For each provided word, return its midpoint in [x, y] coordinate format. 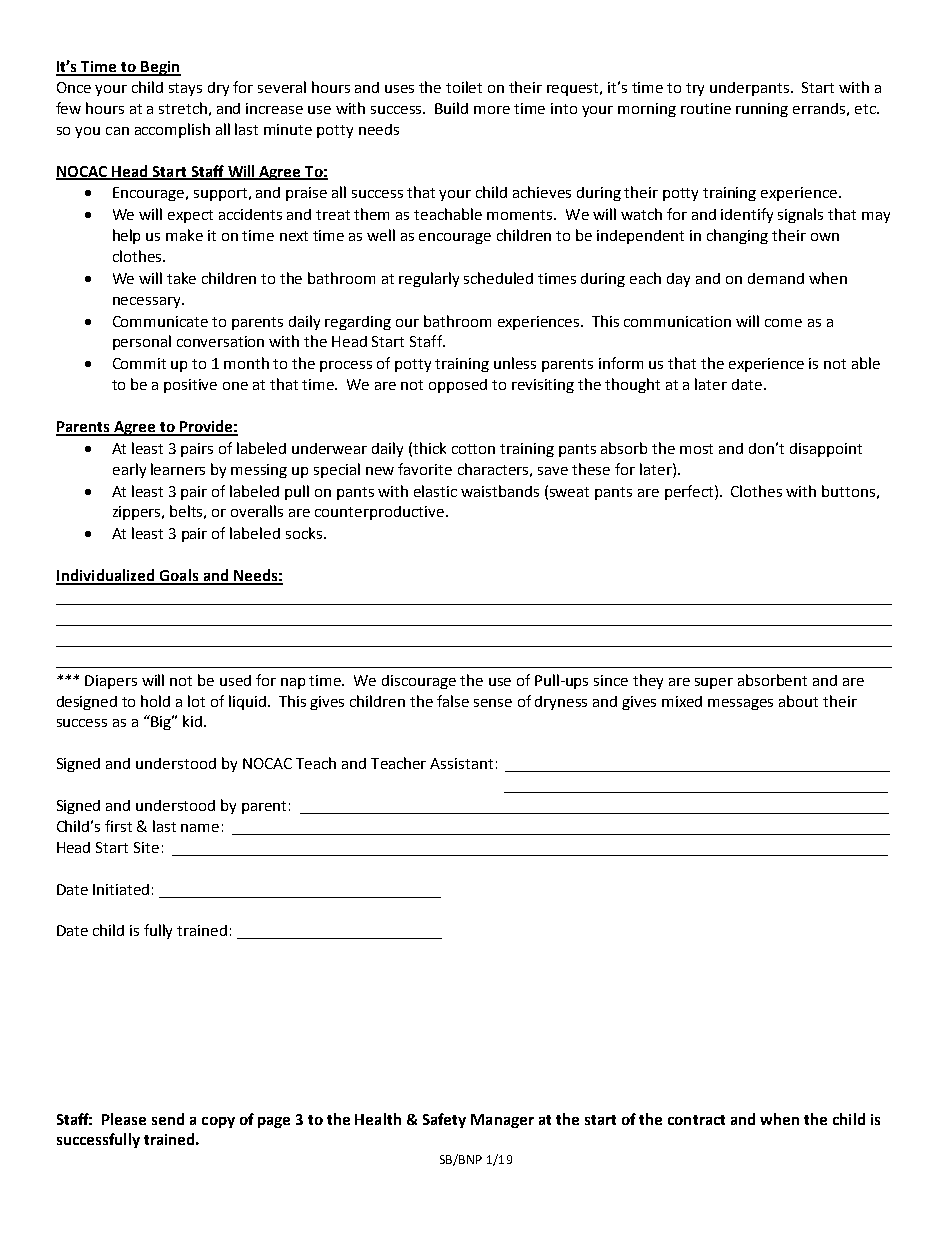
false [453, 701]
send [168, 1119]
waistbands [500, 491]
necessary [148, 302]
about [798, 701]
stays [185, 89]
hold [155, 701]
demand [776, 278]
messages [740, 704]
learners [178, 469]
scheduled [498, 278]
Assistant [461, 763]
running [762, 110]
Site [146, 847]
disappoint [826, 450]
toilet [464, 87]
